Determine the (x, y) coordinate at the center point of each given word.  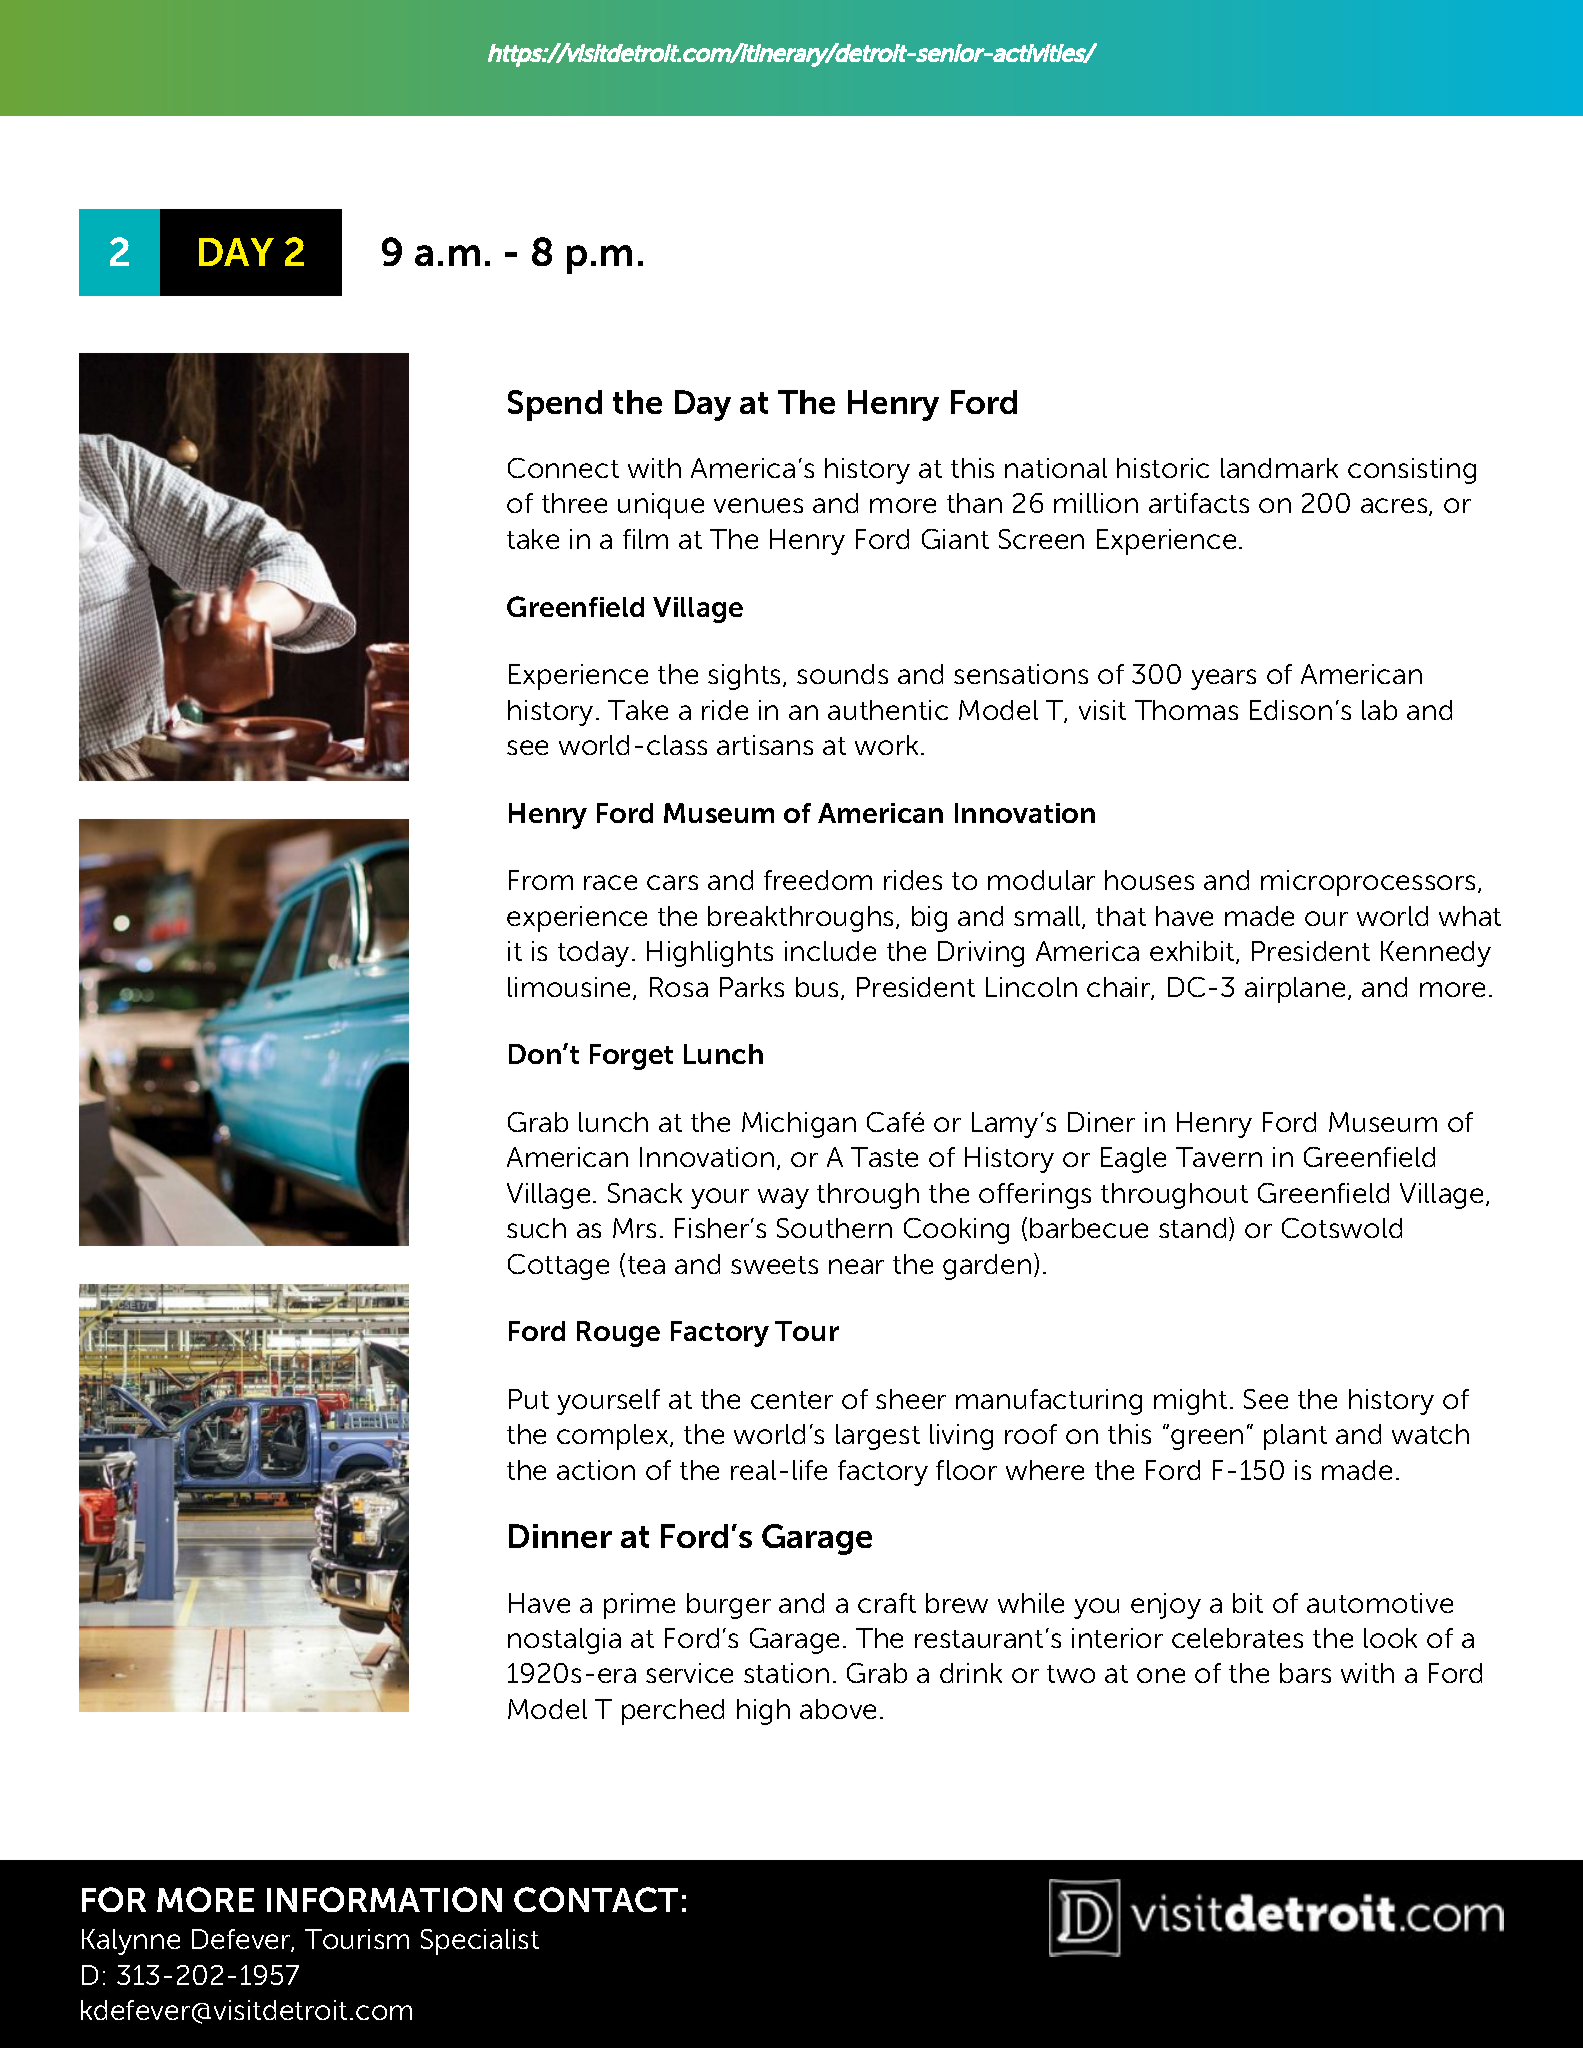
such (536, 1228)
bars (1305, 1673)
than (974, 503)
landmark (1279, 468)
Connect (563, 468)
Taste (884, 1157)
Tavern (1219, 1157)
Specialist (480, 1942)
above (838, 1709)
